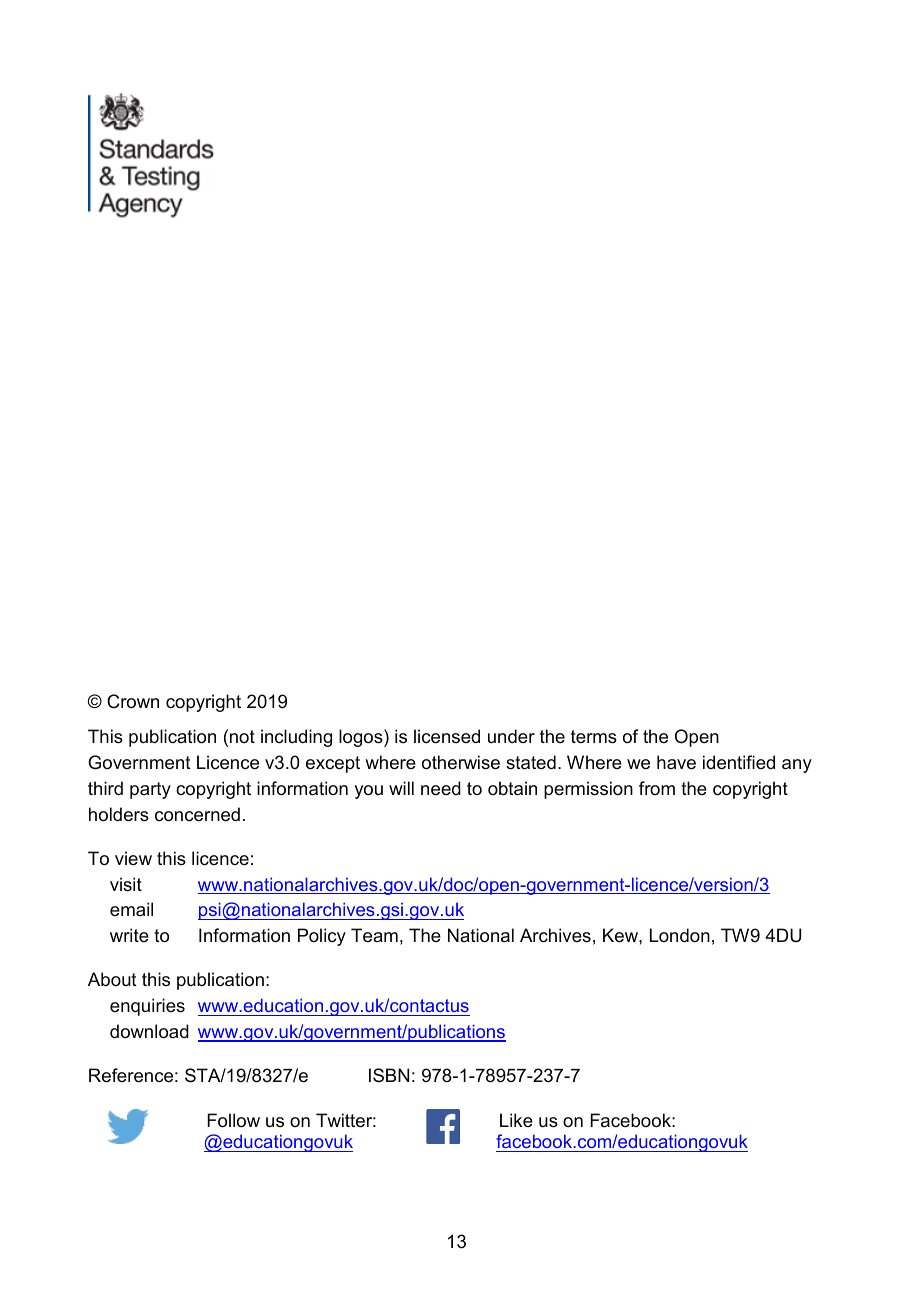 This screenshot has height=1308, width=924. I want to click on need, so click(441, 788).
